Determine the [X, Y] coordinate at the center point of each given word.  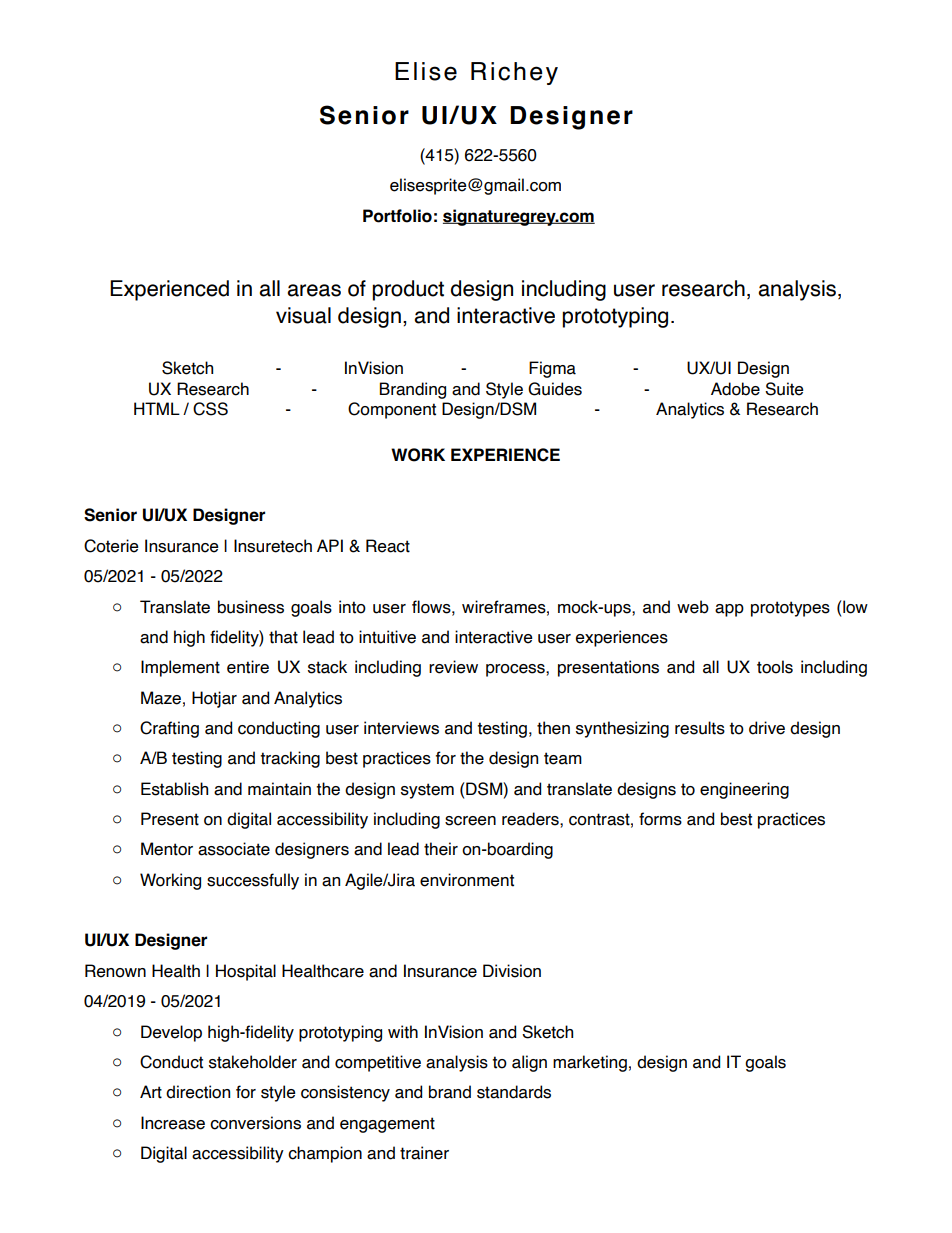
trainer [424, 1153]
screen [470, 821]
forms [660, 819]
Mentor [167, 849]
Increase [173, 1123]
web [693, 607]
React [388, 546]
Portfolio [397, 216]
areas [314, 290]
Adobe [735, 389]
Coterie [111, 546]
